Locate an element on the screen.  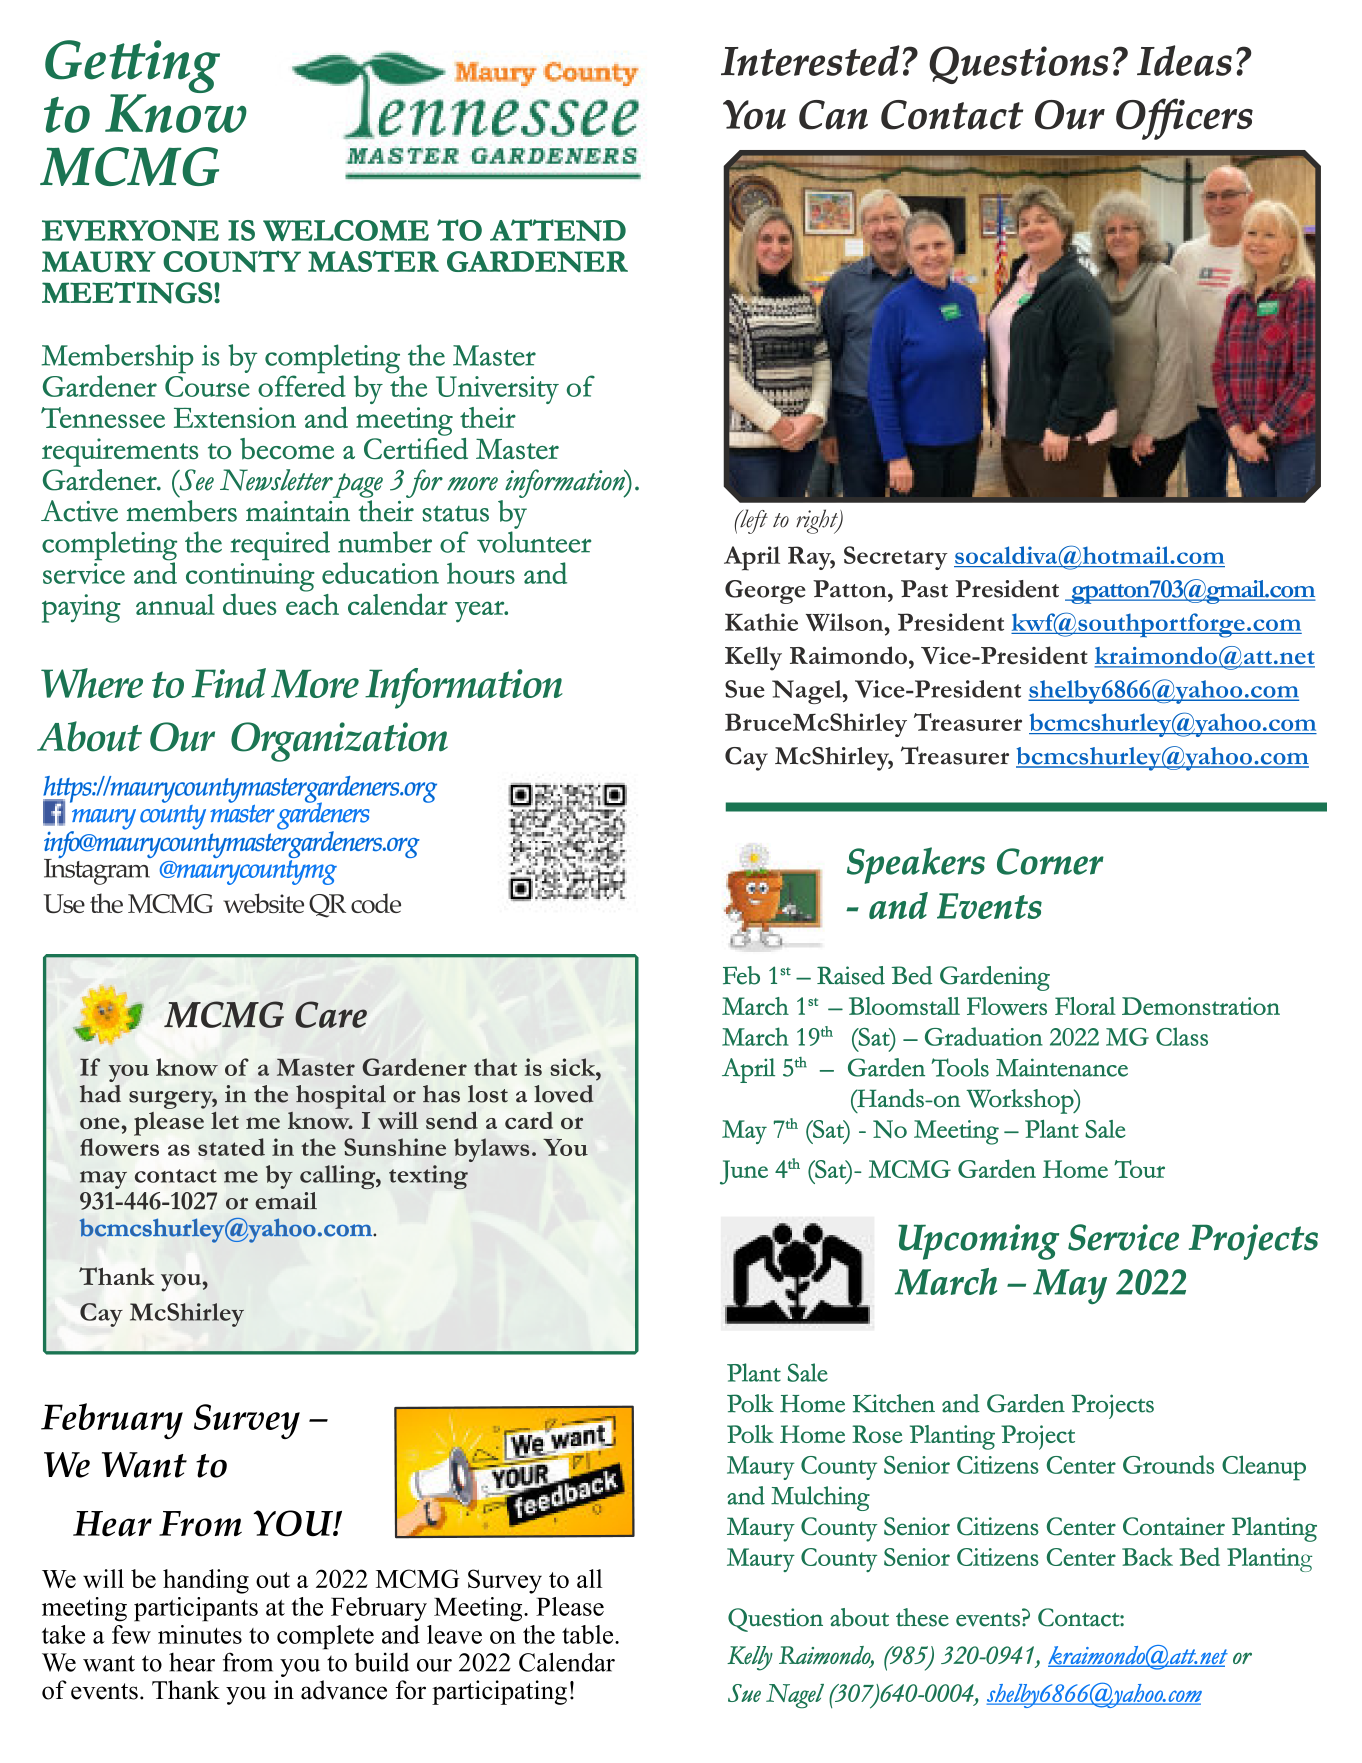
table is located at coordinates (589, 1634).
